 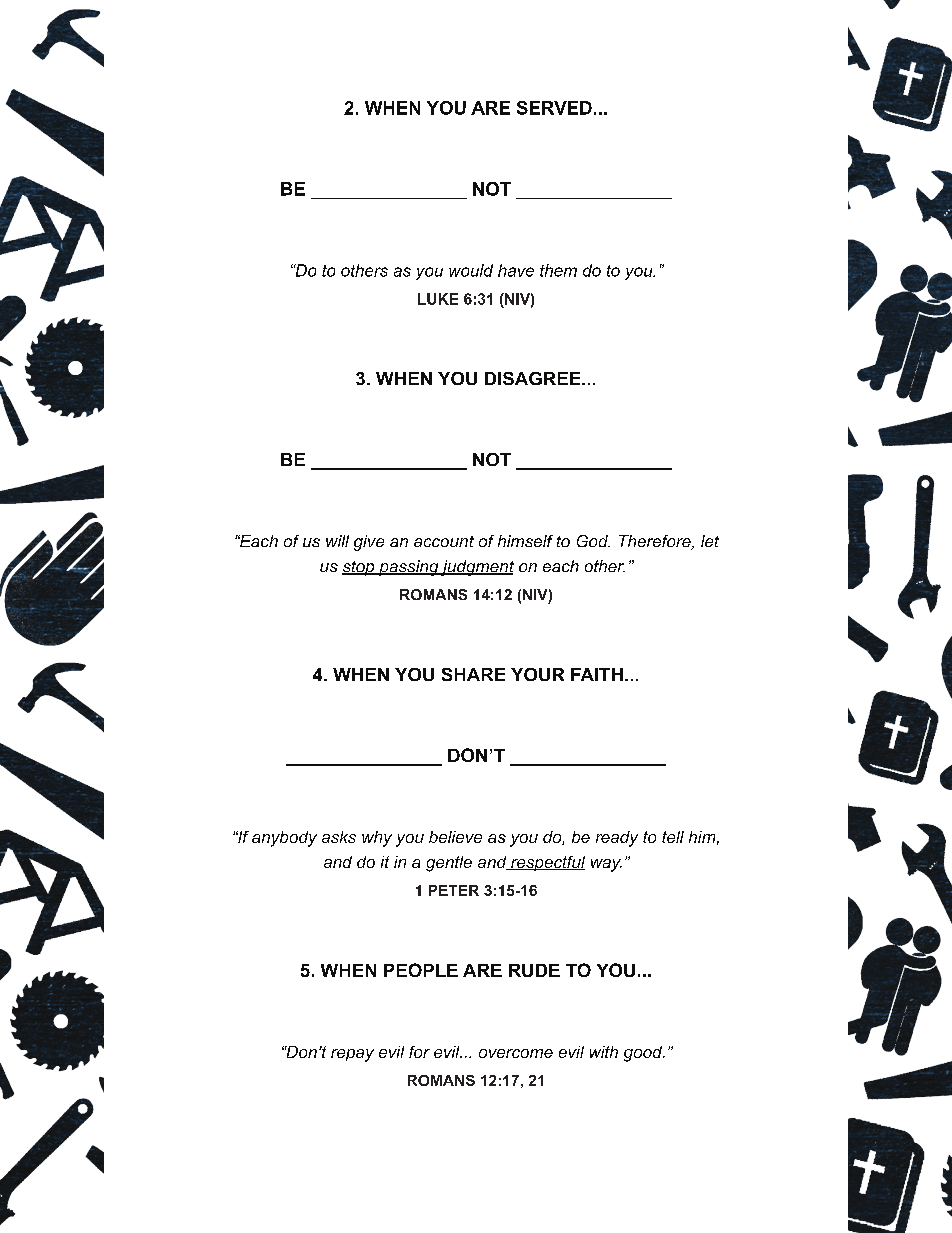 I want to click on good, so click(x=644, y=1054).
